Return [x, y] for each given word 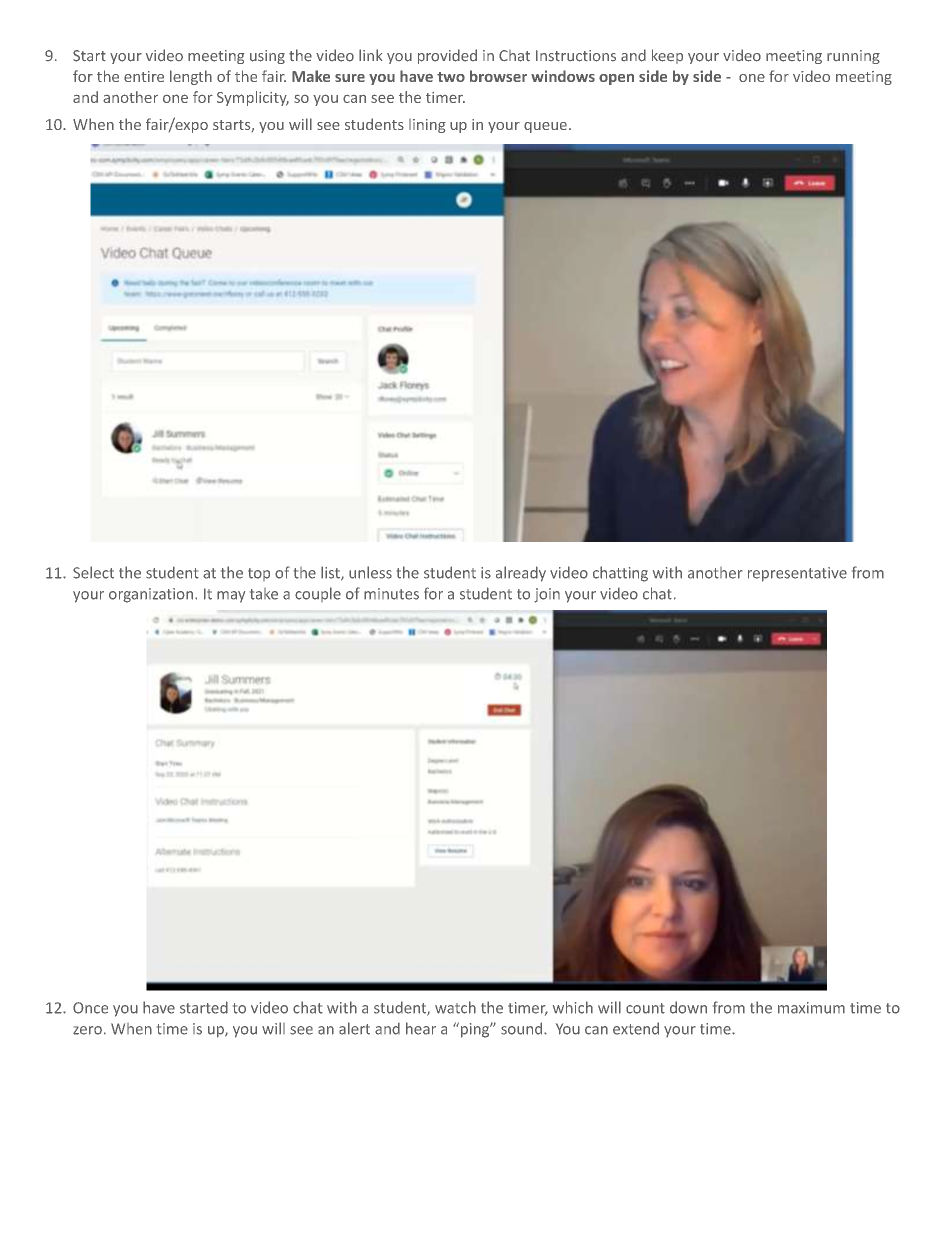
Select [93, 572]
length [191, 77]
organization [151, 595]
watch [455, 1007]
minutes [391, 594]
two [451, 77]
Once [90, 1008]
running [853, 57]
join [547, 595]
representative [797, 574]
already [521, 574]
